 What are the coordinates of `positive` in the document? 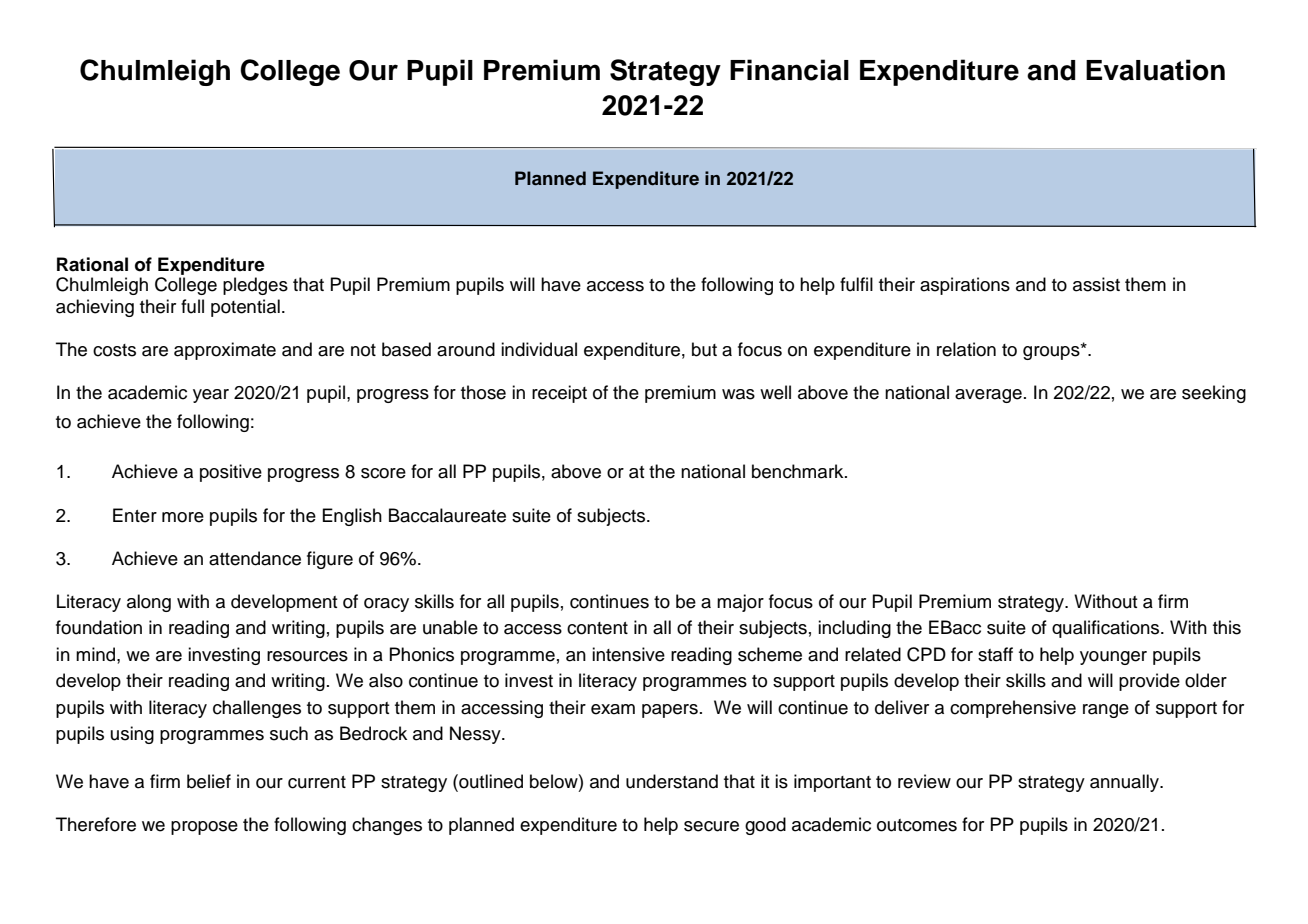 It's located at (231, 473).
